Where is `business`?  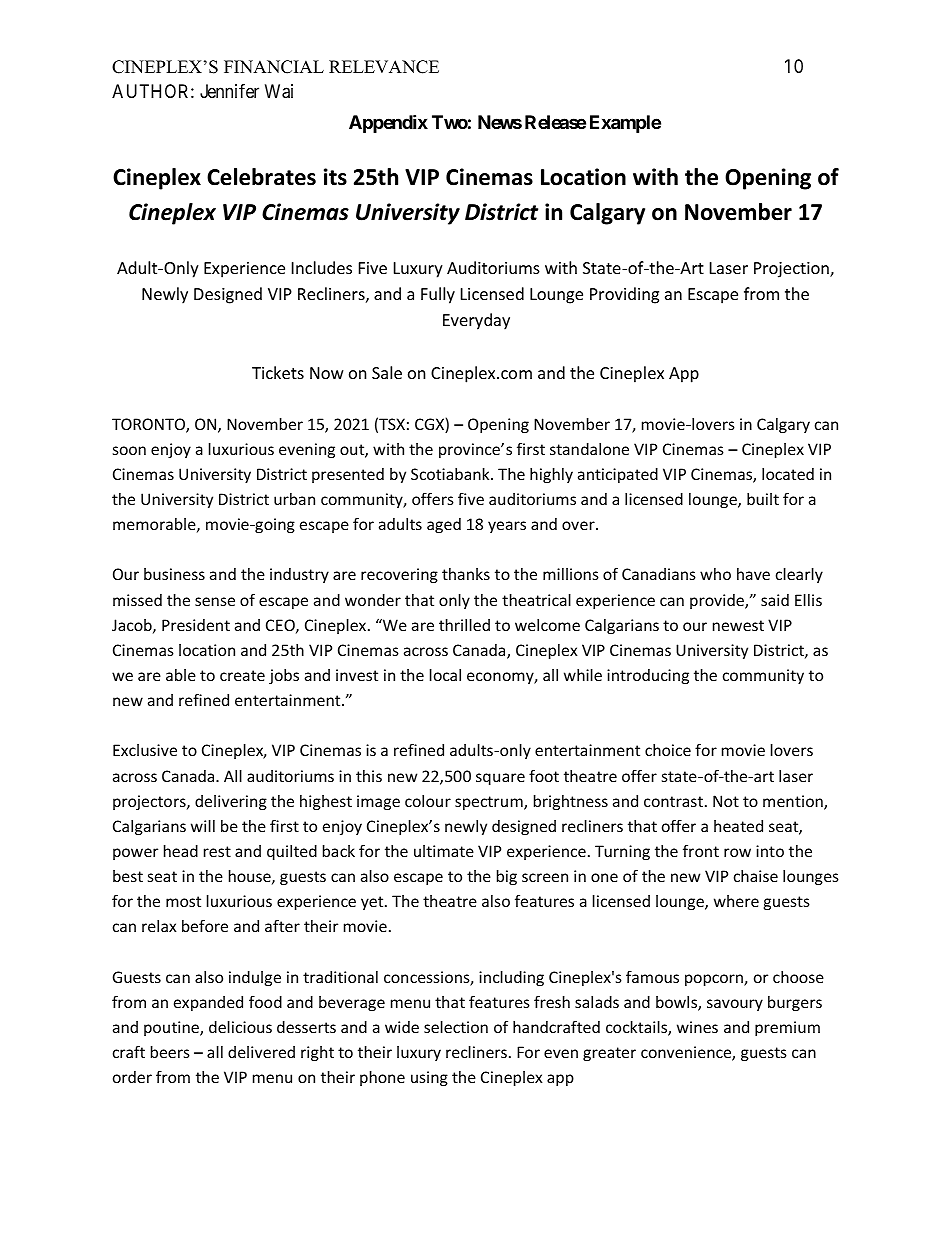 business is located at coordinates (174, 574).
